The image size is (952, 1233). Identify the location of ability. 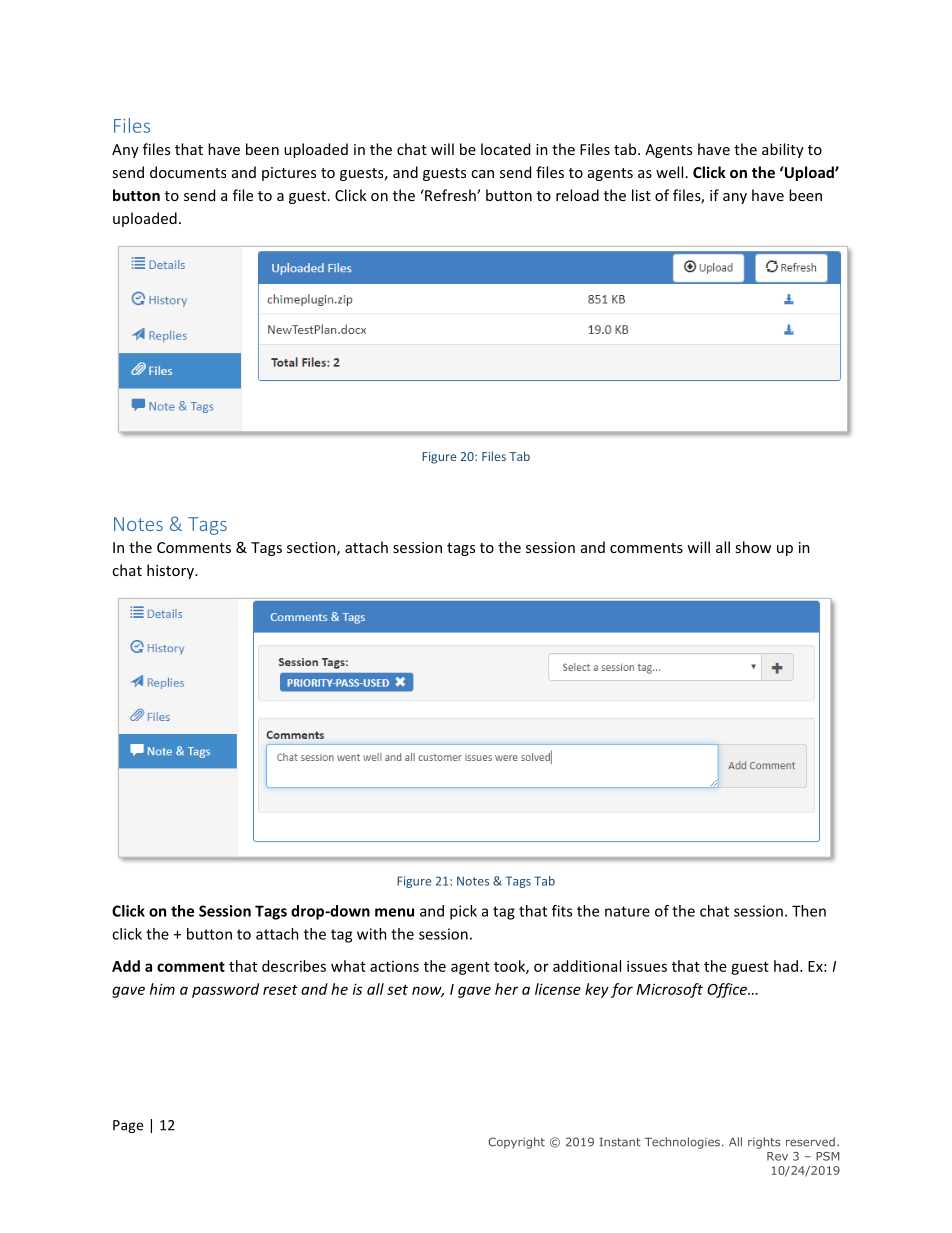
(783, 150).
